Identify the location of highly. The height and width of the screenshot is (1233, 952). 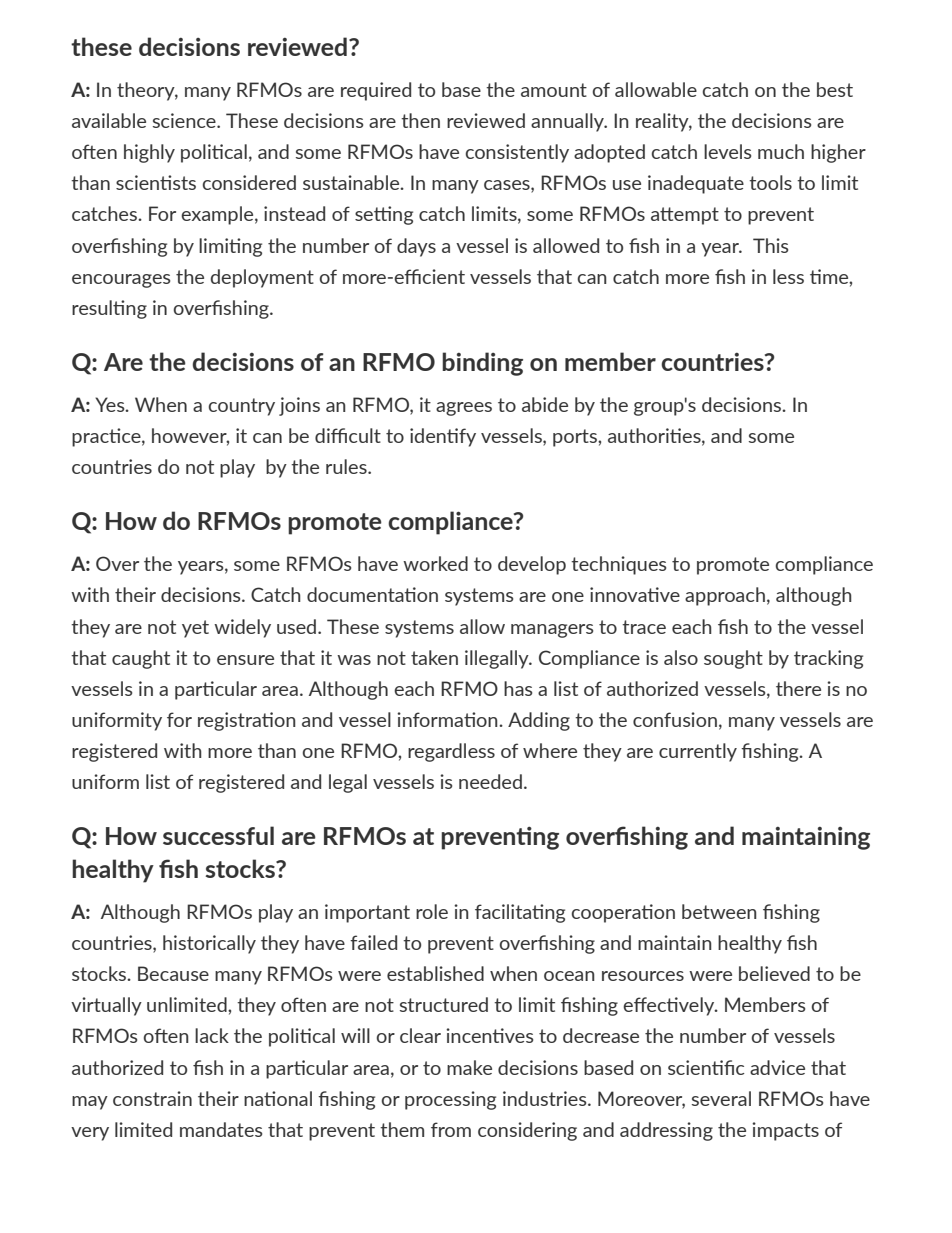
(149, 153).
